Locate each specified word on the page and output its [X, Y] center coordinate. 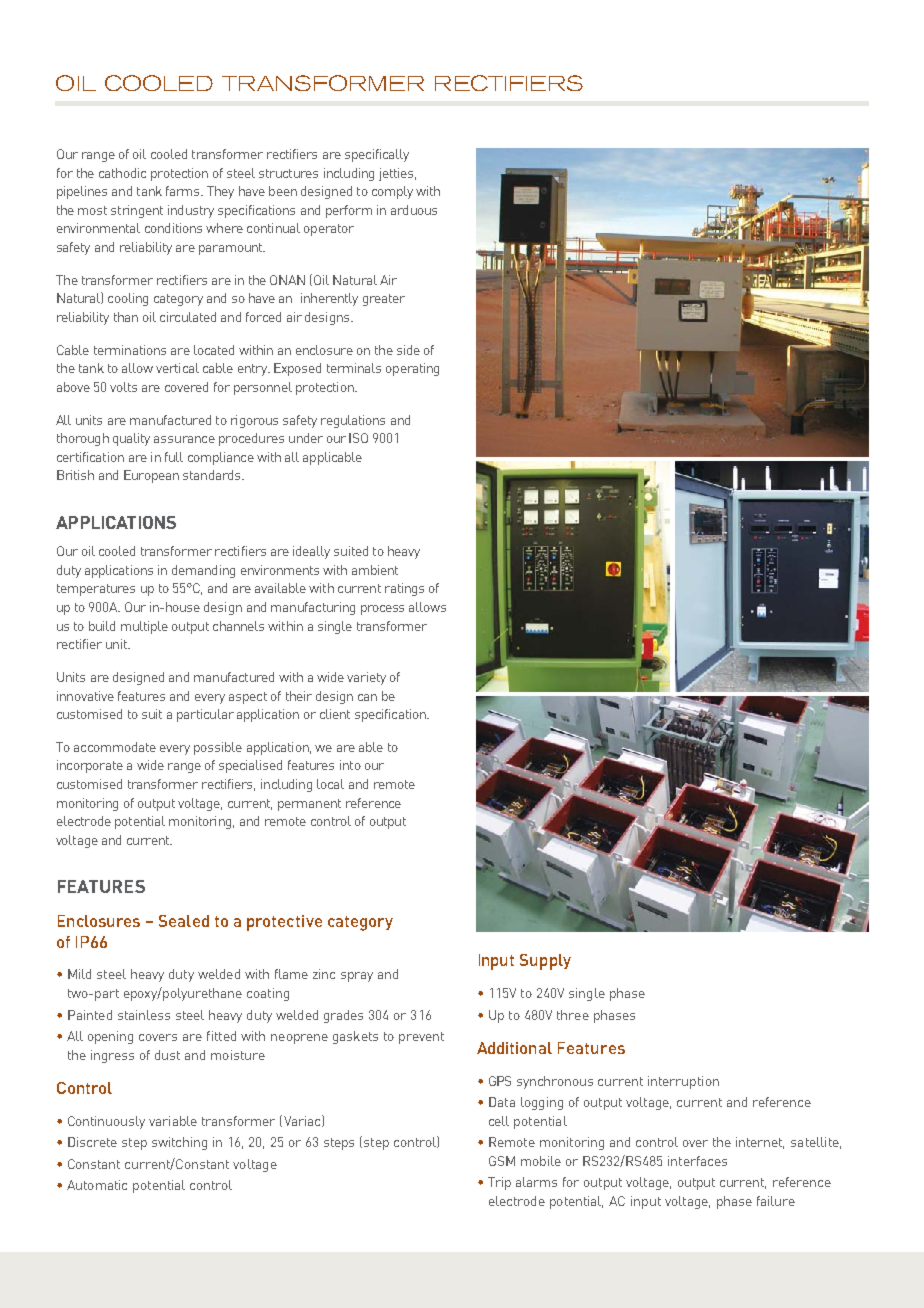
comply [392, 192]
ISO [358, 438]
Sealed [184, 921]
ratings [404, 589]
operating [412, 369]
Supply [545, 962]
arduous [414, 210]
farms [184, 191]
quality [131, 439]
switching [179, 1143]
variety [366, 678]
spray [357, 977]
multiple [144, 627]
